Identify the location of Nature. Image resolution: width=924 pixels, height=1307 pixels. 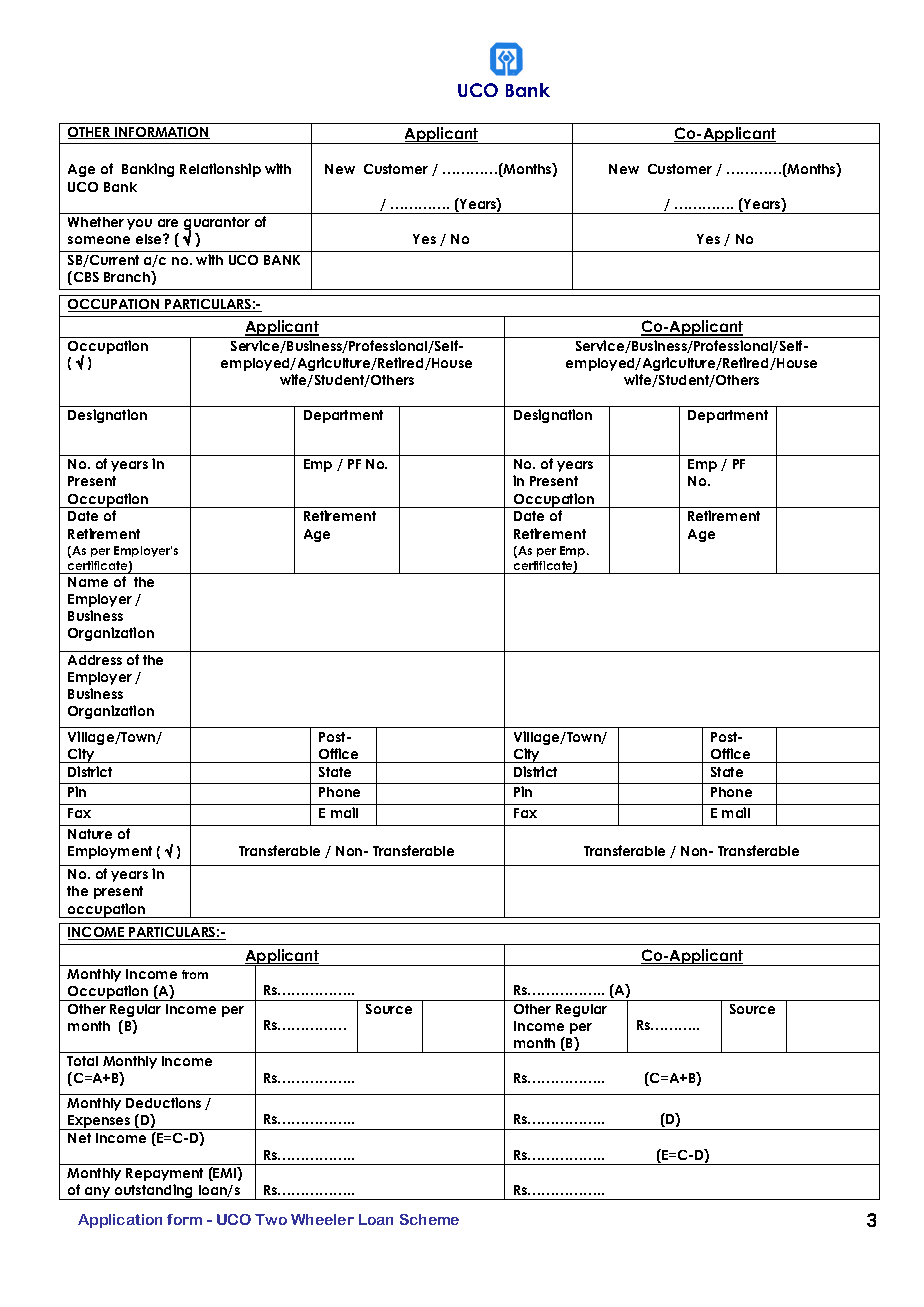
(90, 834).
